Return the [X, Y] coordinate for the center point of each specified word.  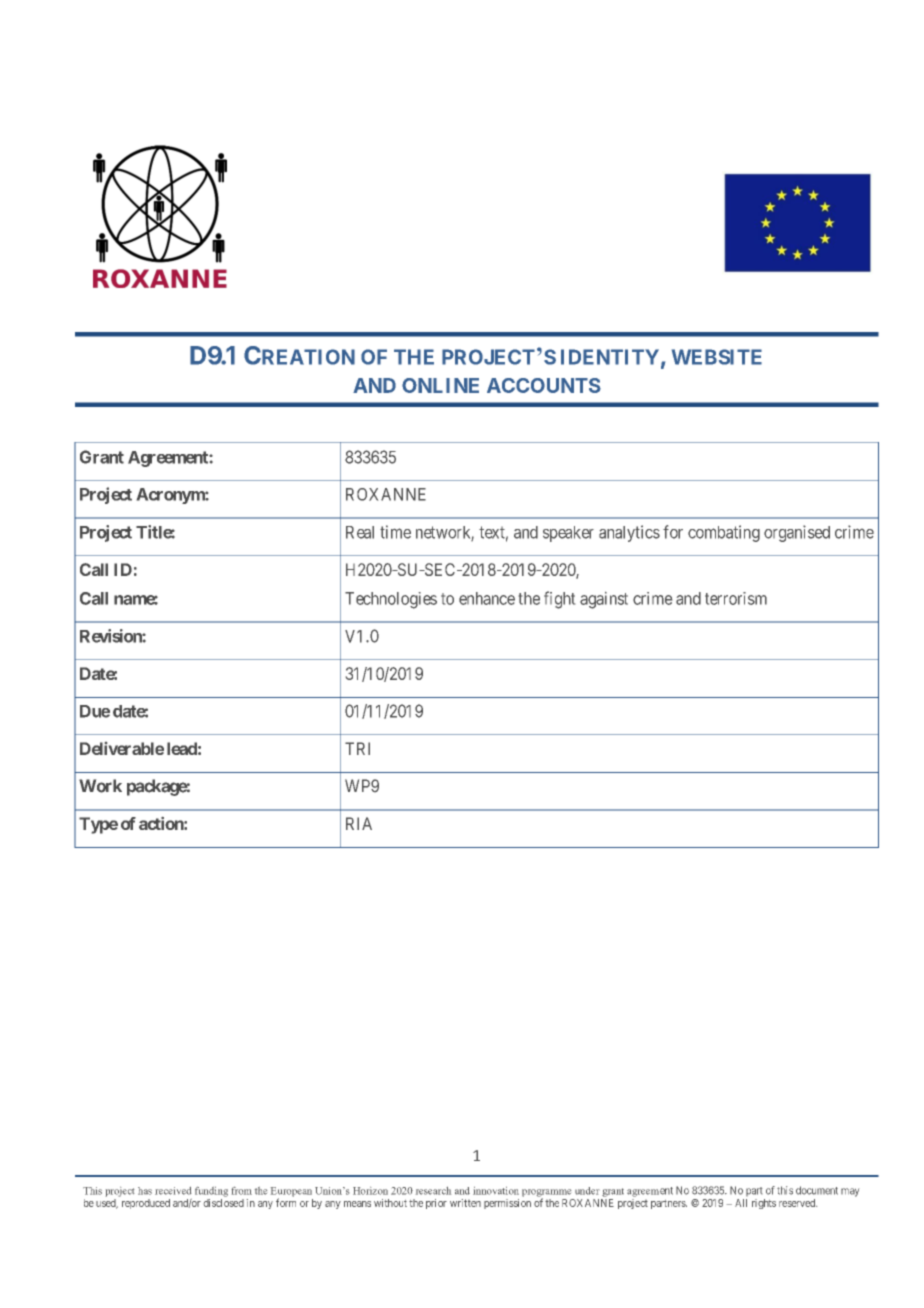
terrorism [736, 598]
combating [724, 533]
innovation [496, 1191]
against [604, 600]
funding [211, 1192]
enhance [487, 598]
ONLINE [440, 385]
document [817, 1190]
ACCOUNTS [544, 385]
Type [98, 825]
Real [360, 532]
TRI [357, 748]
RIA [359, 823]
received [173, 1191]
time [395, 532]
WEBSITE [717, 357]
